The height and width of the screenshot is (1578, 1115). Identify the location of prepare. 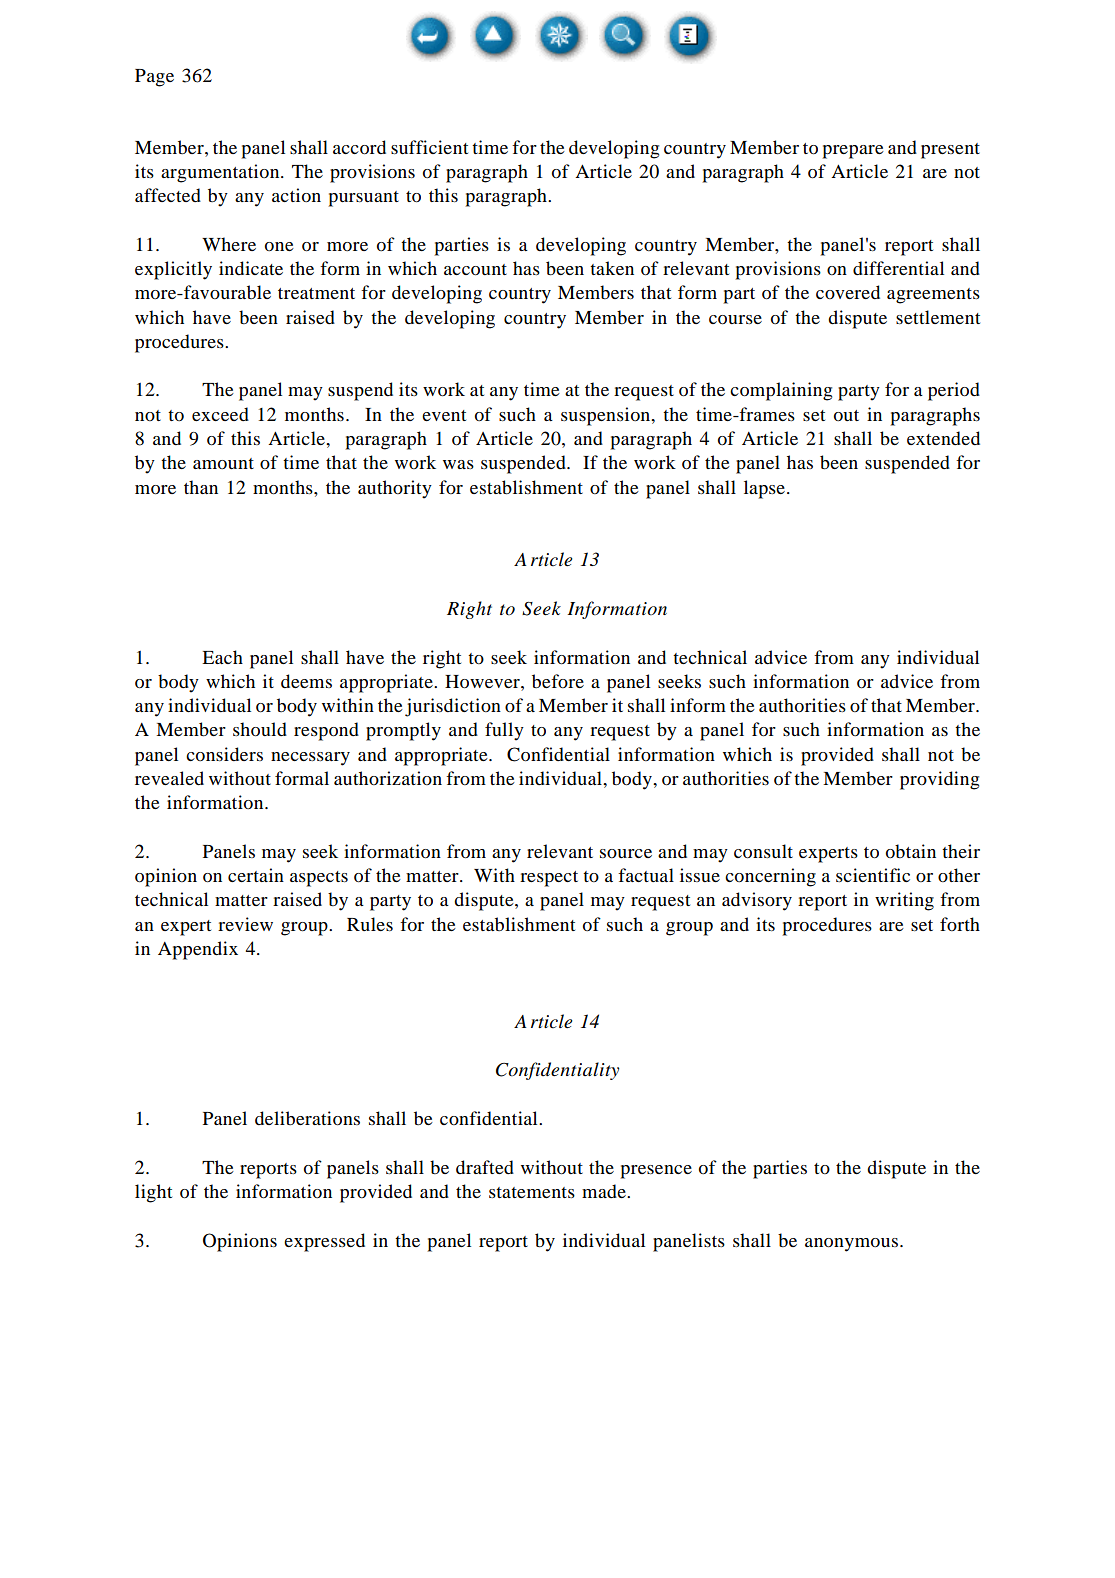
(853, 152).
